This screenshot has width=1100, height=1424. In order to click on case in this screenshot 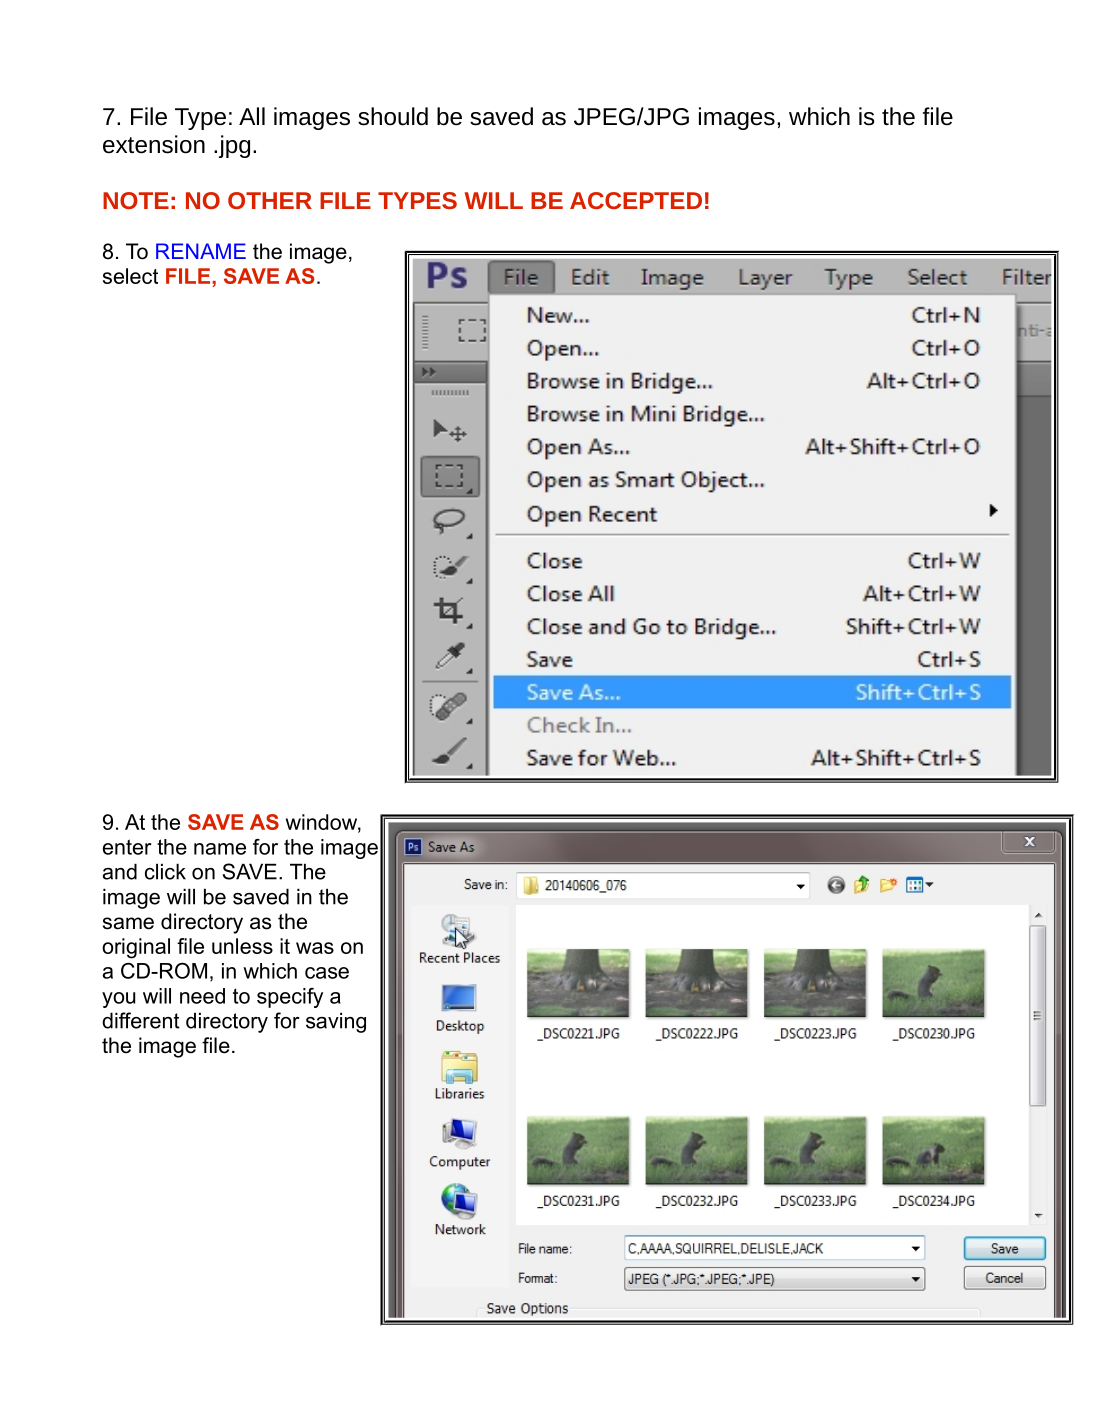, I will do `click(327, 973)`.
